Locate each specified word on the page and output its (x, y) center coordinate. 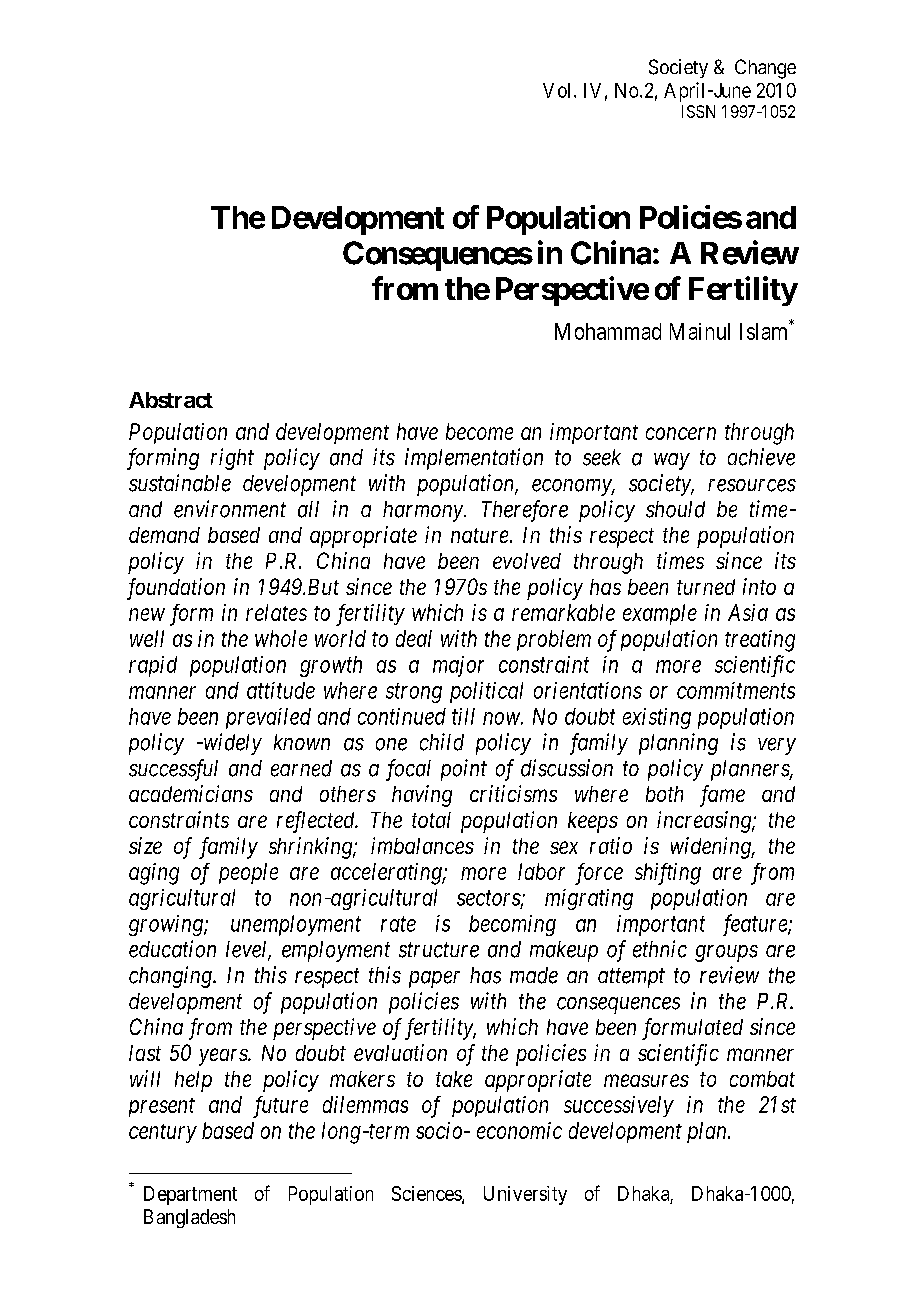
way (672, 461)
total (431, 820)
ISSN (698, 111)
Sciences (427, 1194)
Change (765, 69)
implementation (474, 459)
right (232, 459)
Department (190, 1195)
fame (722, 796)
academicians (191, 793)
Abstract (171, 400)
